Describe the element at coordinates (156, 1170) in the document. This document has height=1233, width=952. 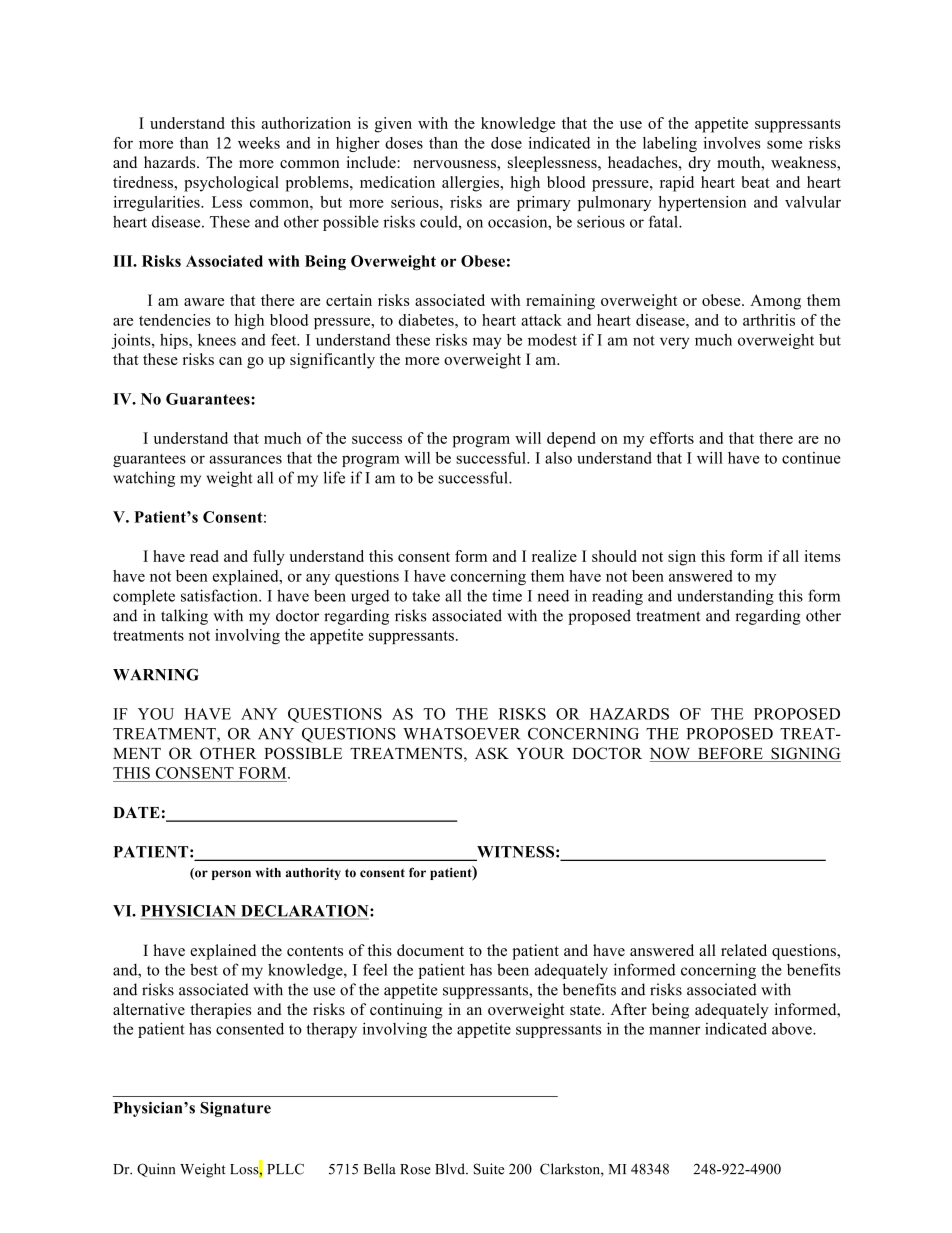
I see `Quinn` at that location.
